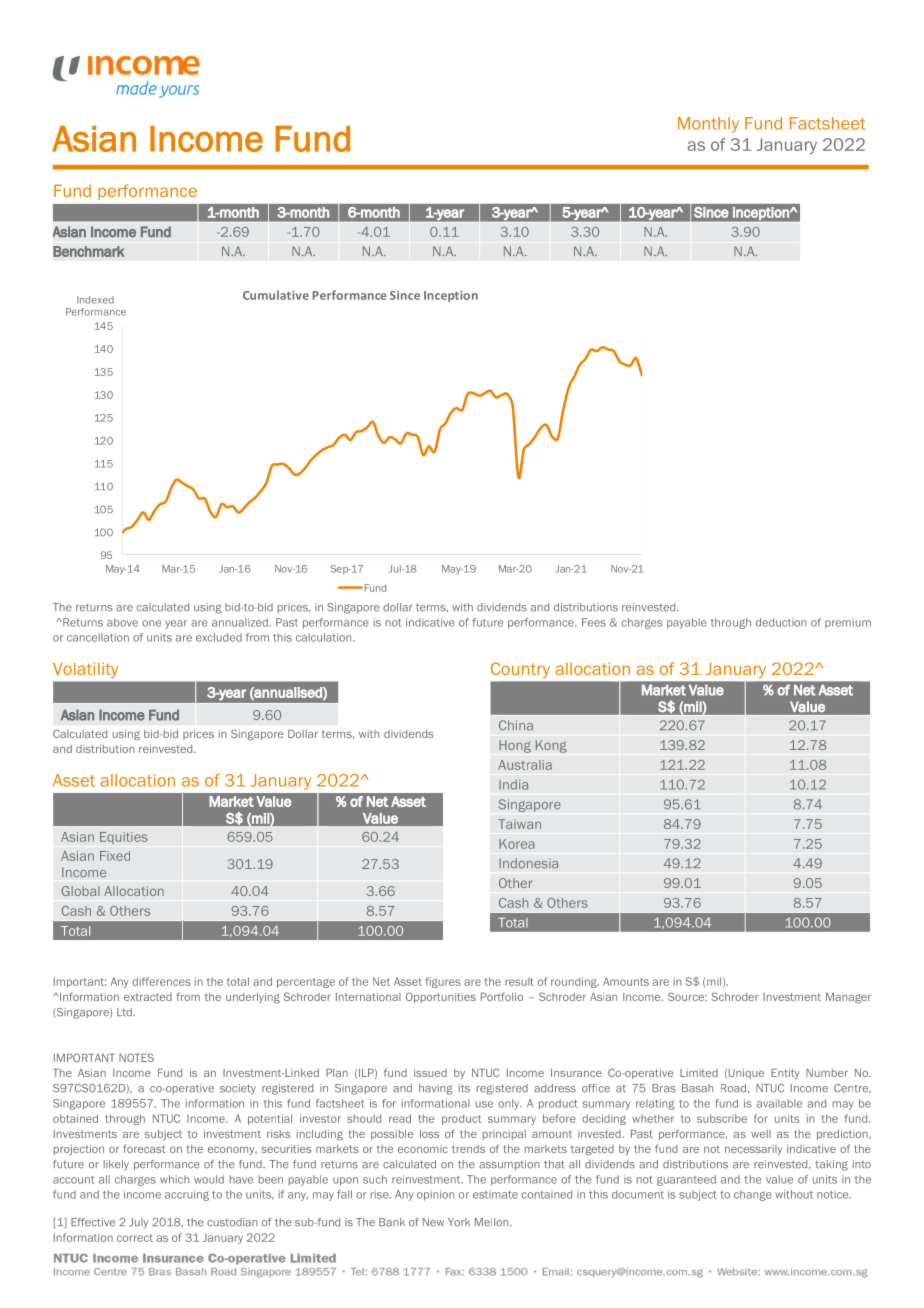 The width and height of the image is (924, 1308). I want to click on Indexed, so click(95, 300).
